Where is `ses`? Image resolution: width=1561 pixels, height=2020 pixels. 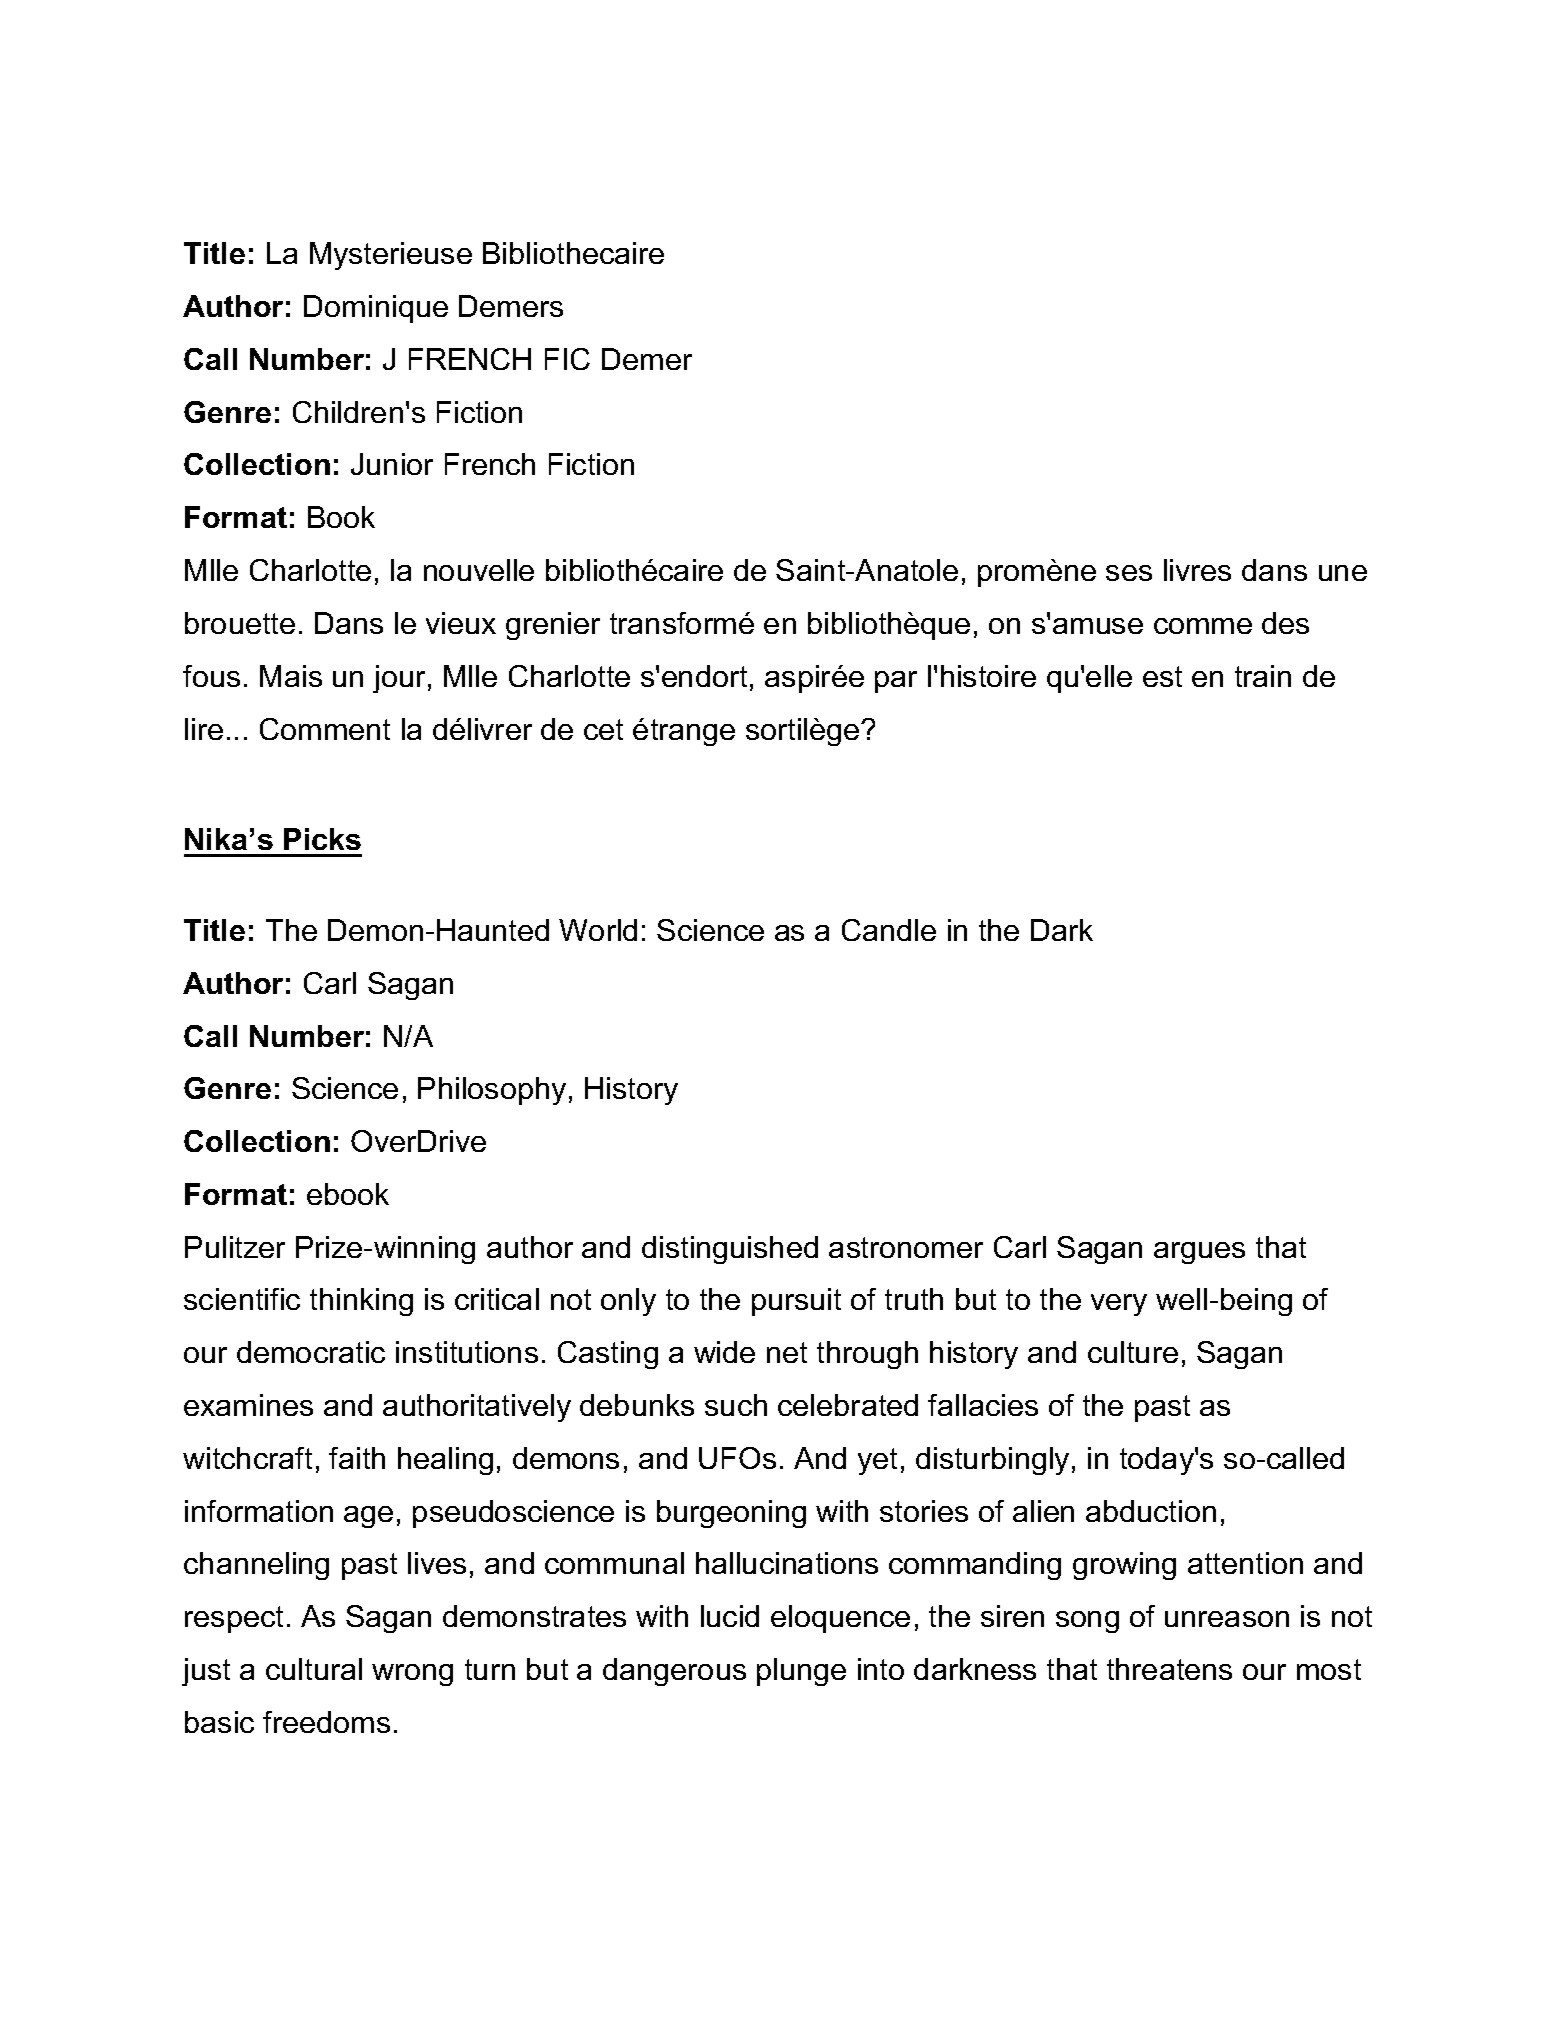 ses is located at coordinates (1129, 573).
